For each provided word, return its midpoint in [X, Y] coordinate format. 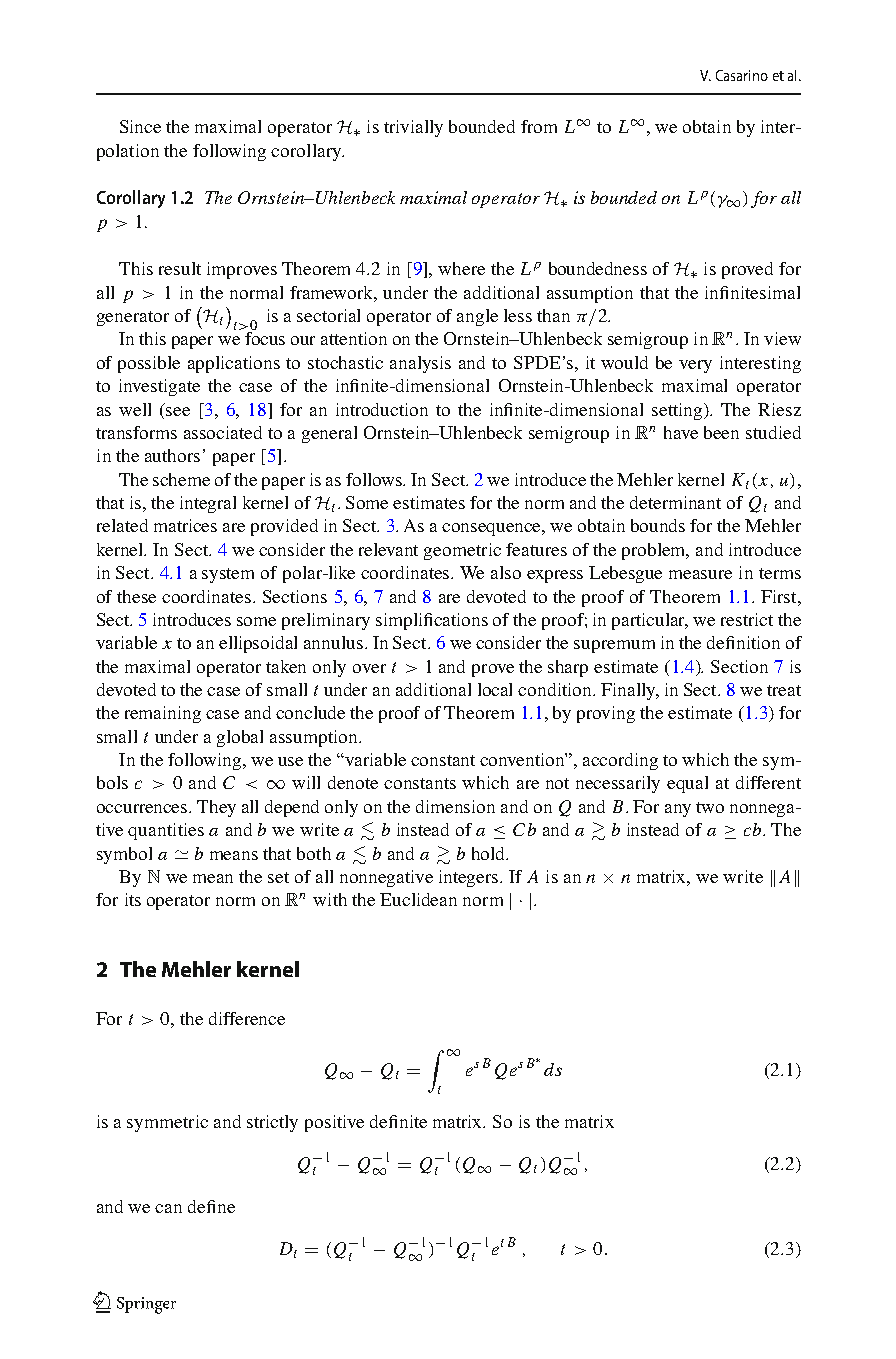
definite [398, 1121]
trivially [413, 128]
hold [490, 853]
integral [208, 504]
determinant [675, 502]
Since [140, 126]
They [216, 808]
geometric [462, 551]
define [211, 1206]
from [539, 126]
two [710, 807]
